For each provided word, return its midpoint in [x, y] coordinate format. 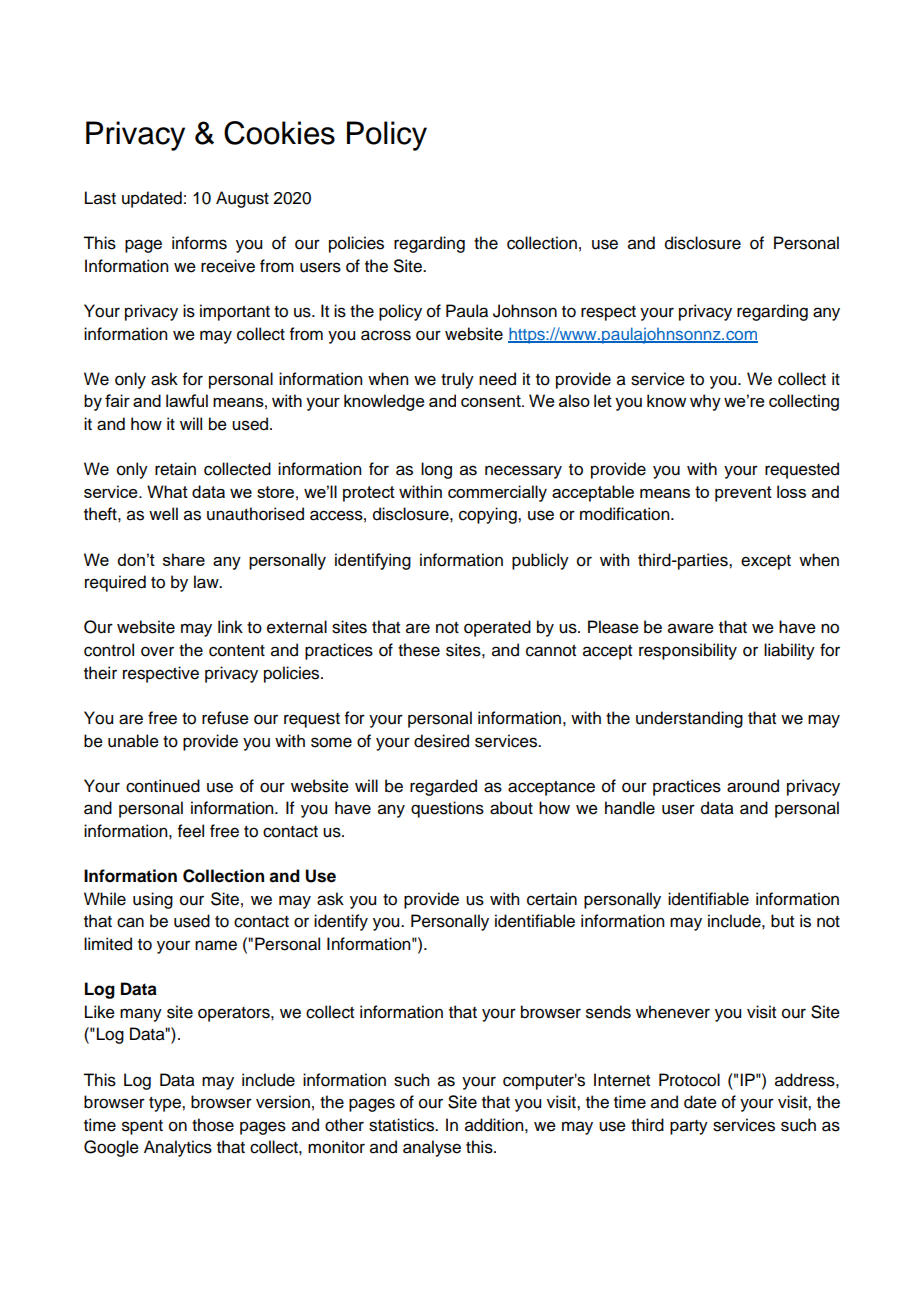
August [242, 199]
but [782, 921]
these [419, 650]
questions [447, 809]
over [157, 651]
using [153, 900]
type [166, 1104]
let [603, 400]
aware [691, 628]
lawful [187, 400]
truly [457, 380]
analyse [432, 1148]
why [705, 402]
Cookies [279, 133]
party [689, 1127]
